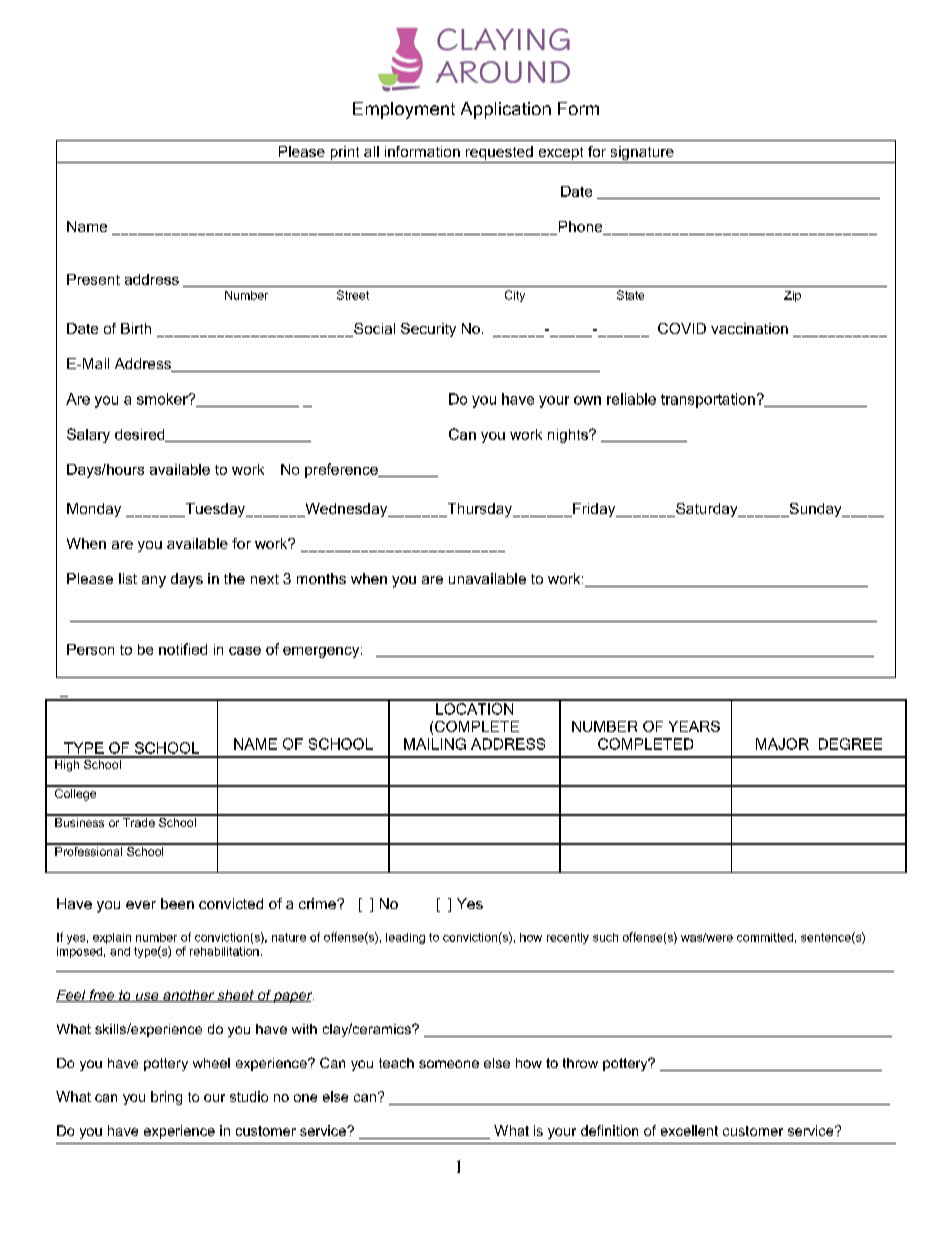  I want to click on someone, so click(449, 1064).
